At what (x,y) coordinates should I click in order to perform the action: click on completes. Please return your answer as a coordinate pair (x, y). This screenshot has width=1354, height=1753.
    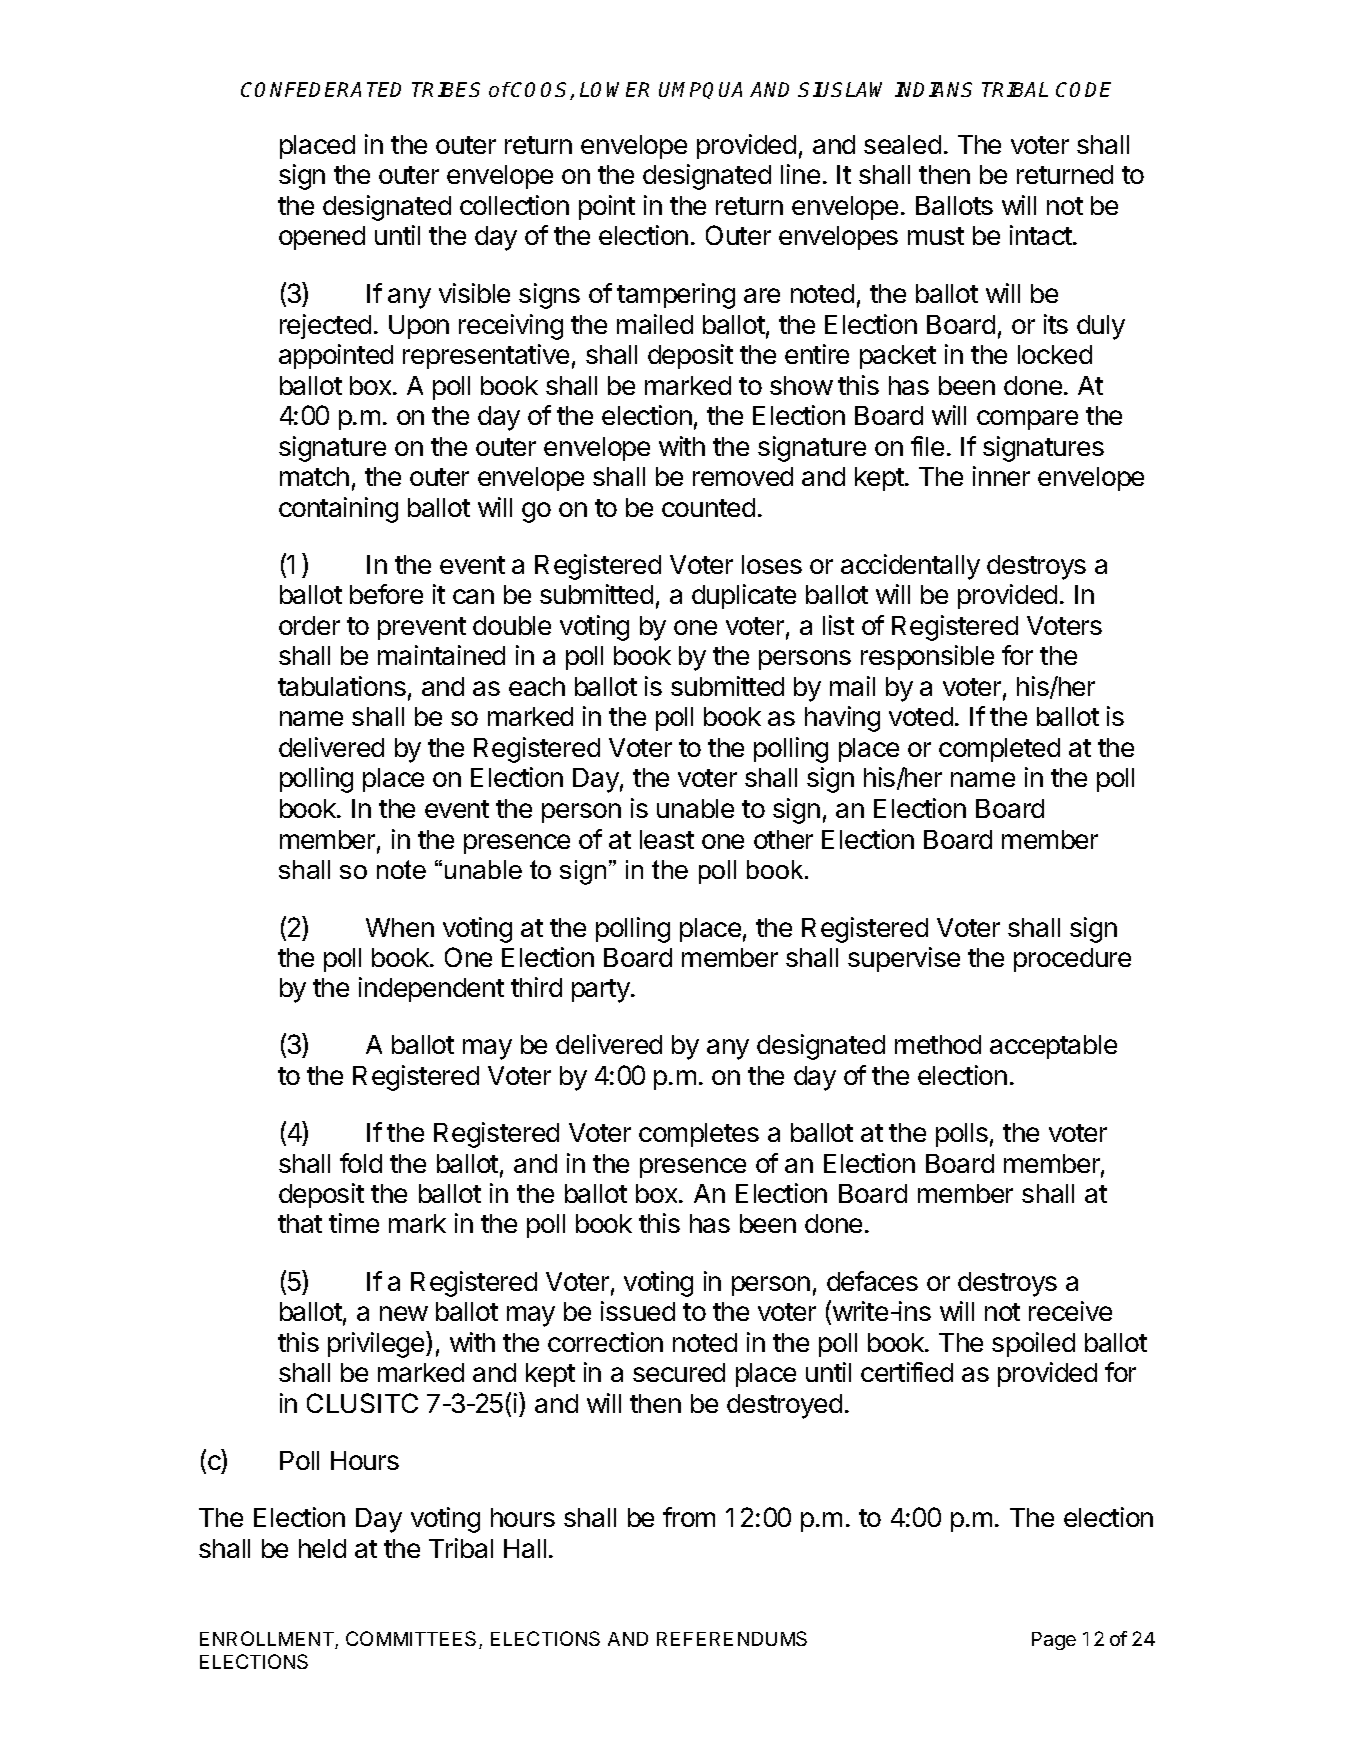
    Looking at the image, I should click on (699, 1135).
